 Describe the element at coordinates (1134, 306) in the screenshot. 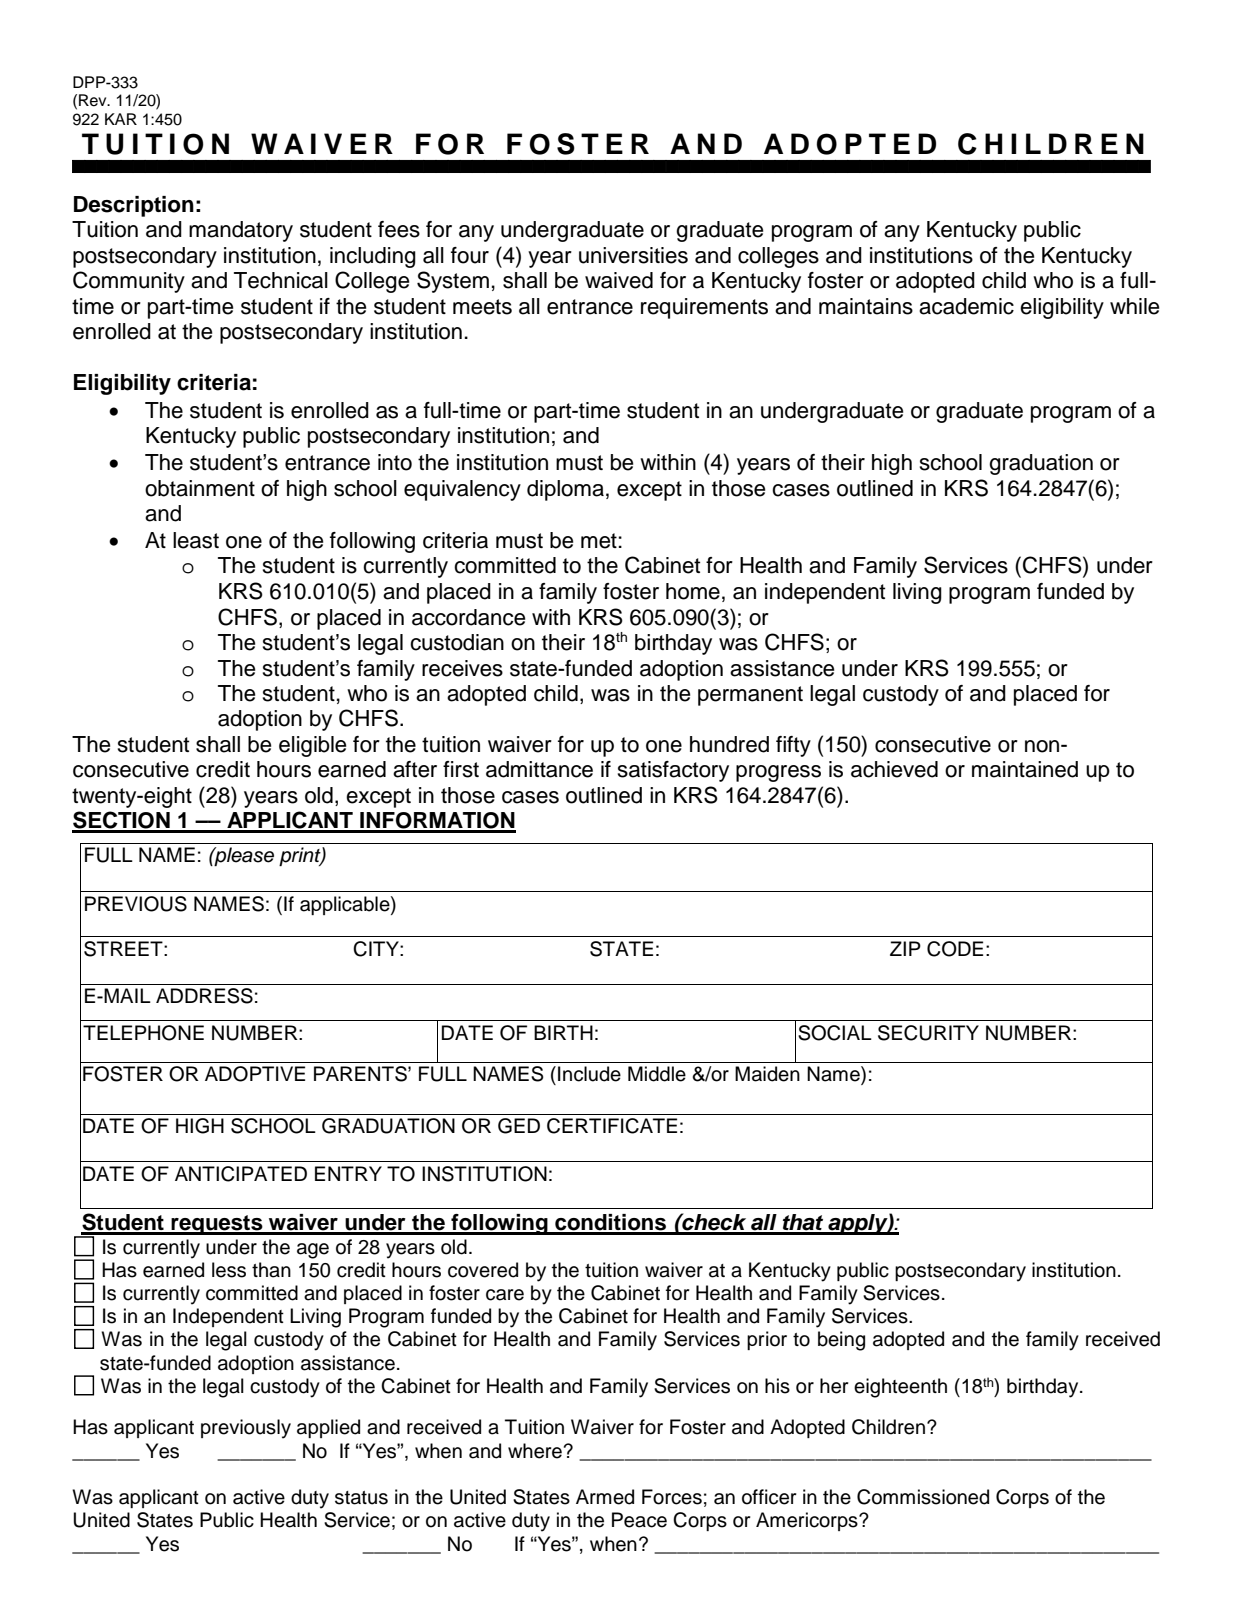

I see `while` at that location.
